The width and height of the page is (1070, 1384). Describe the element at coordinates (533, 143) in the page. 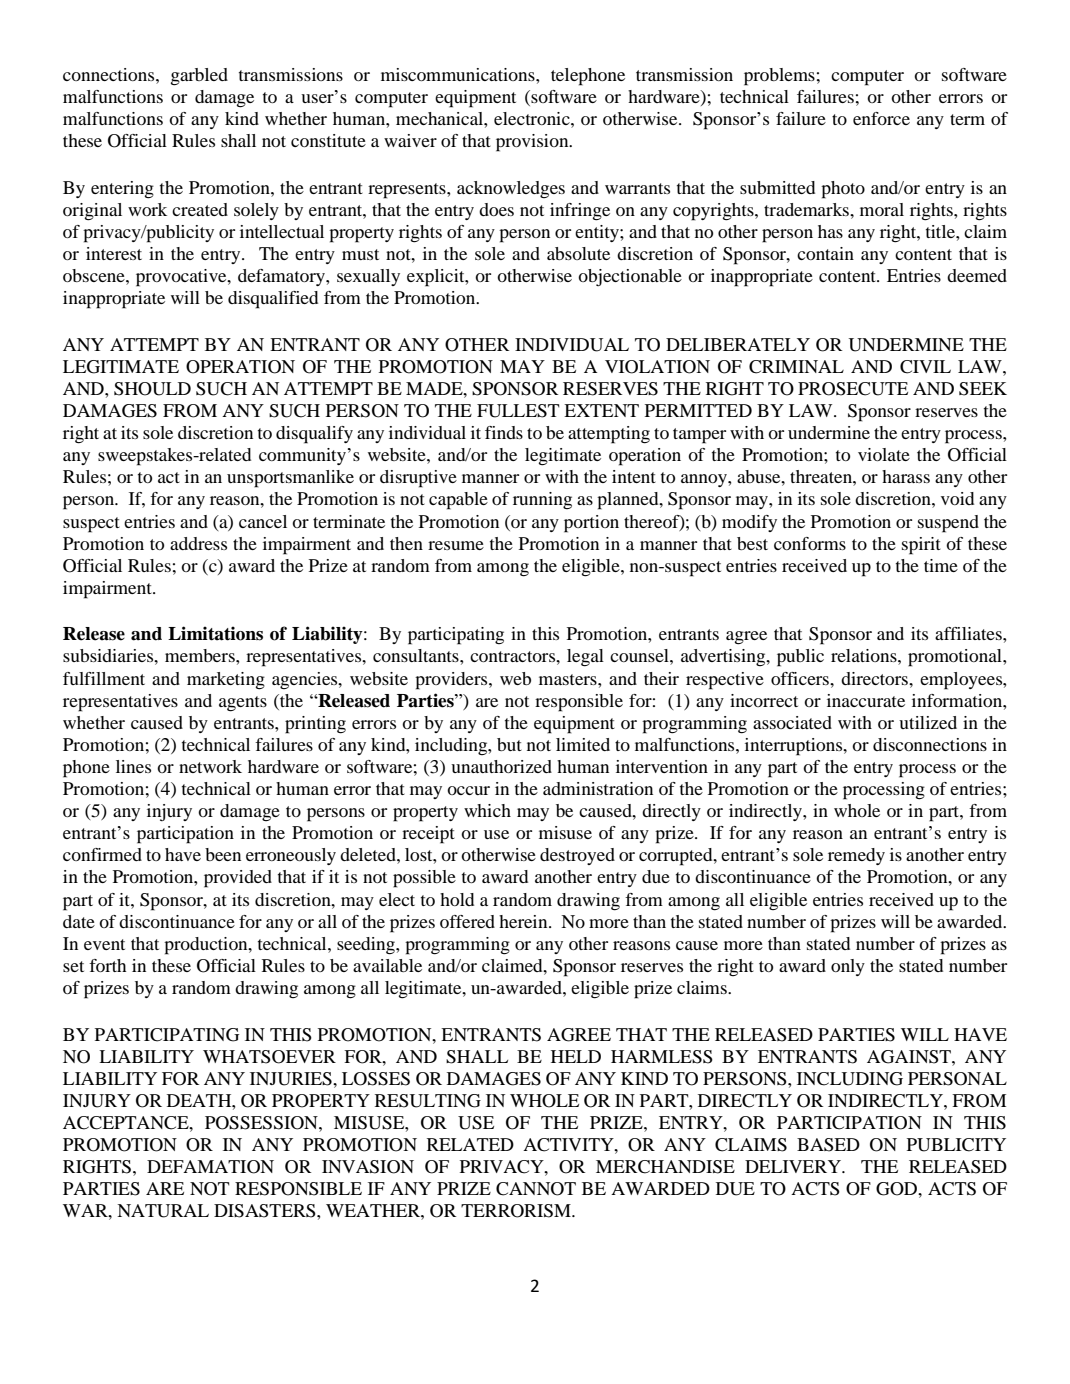

I see `provision` at that location.
